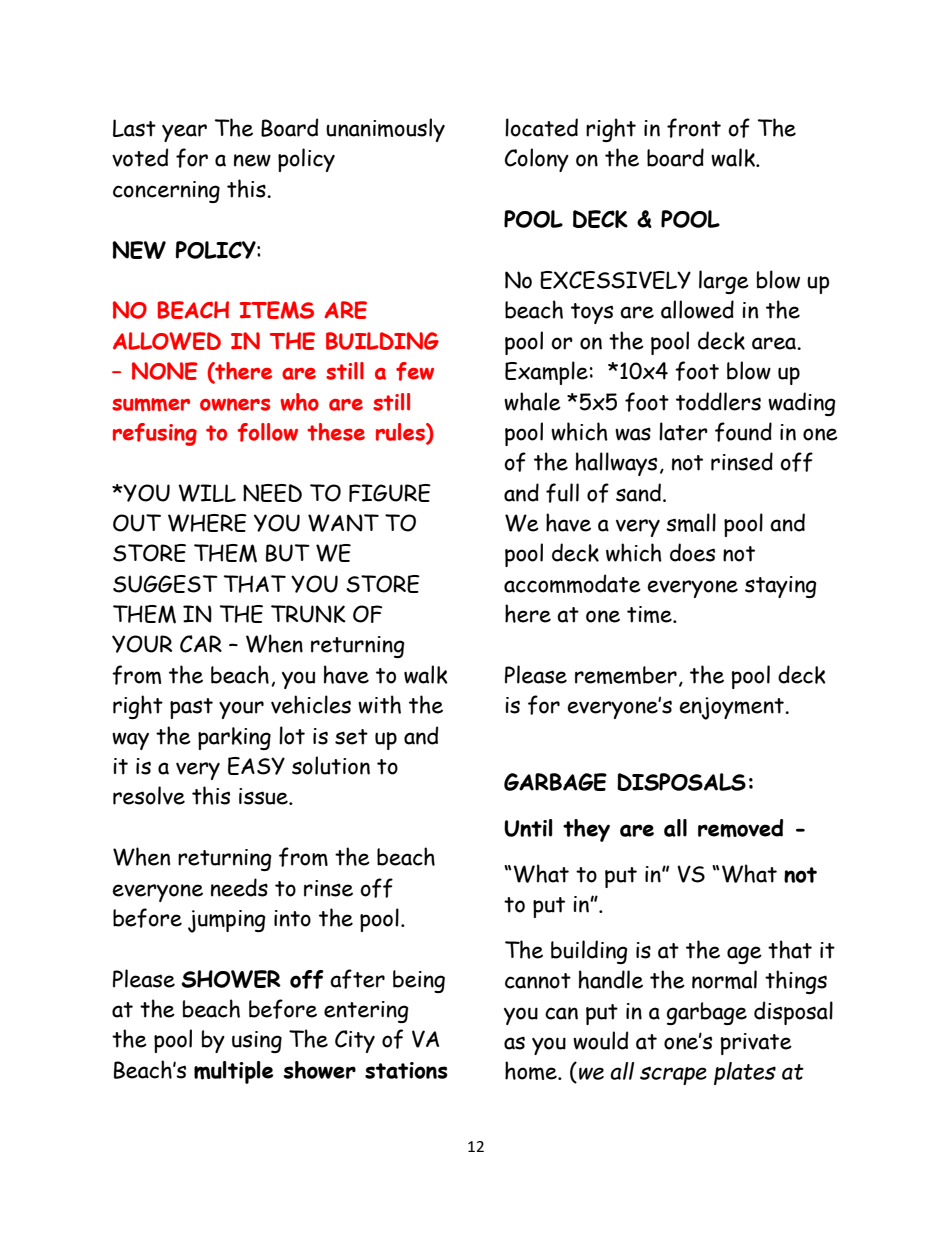 Image resolution: width=952 pixels, height=1233 pixels. I want to click on multiple, so click(233, 1072).
